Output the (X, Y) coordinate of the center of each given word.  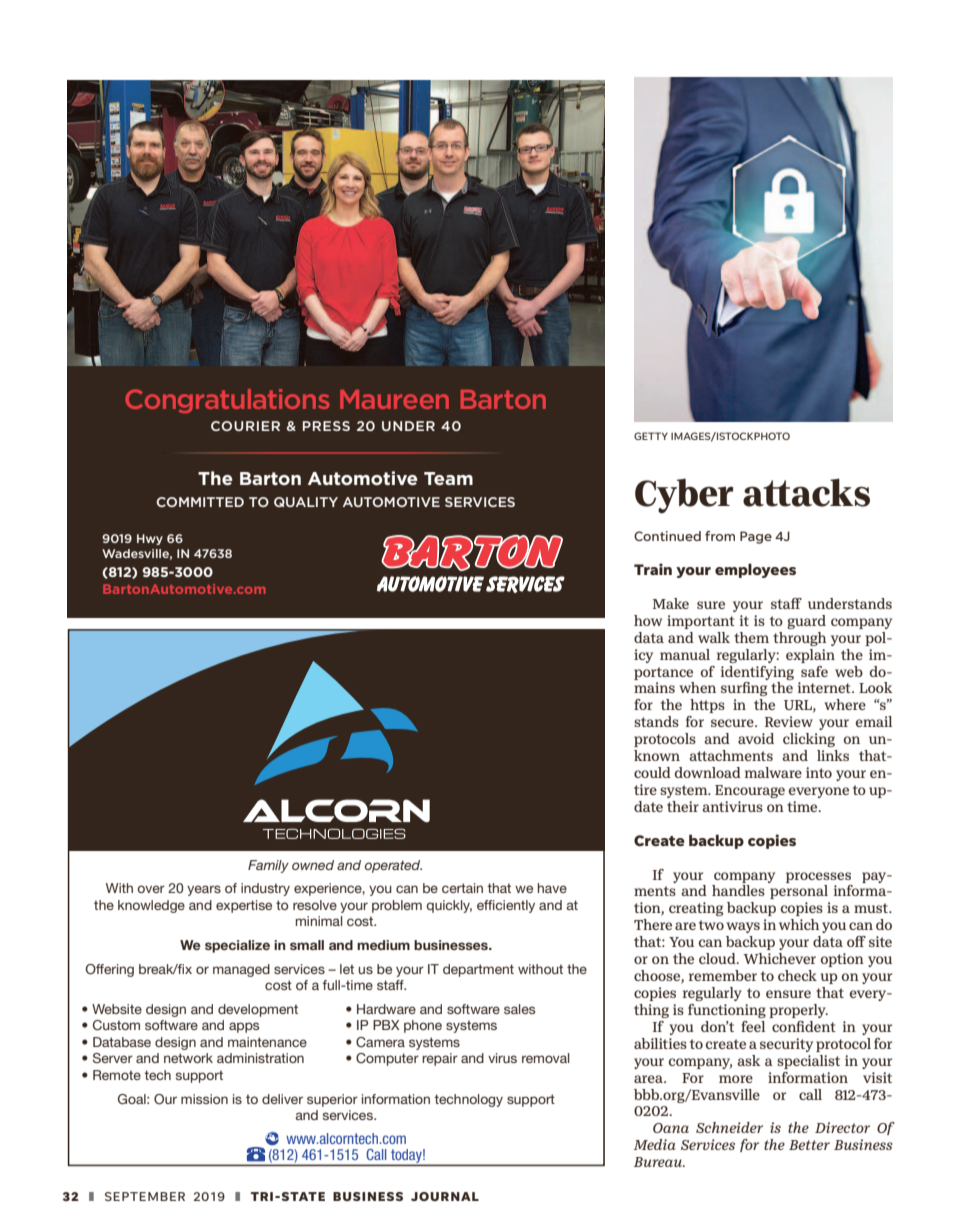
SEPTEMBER (145, 1196)
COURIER (245, 426)
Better (809, 1145)
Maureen (394, 399)
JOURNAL (445, 1196)
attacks (806, 492)
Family (268, 866)
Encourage (750, 791)
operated (393, 866)
